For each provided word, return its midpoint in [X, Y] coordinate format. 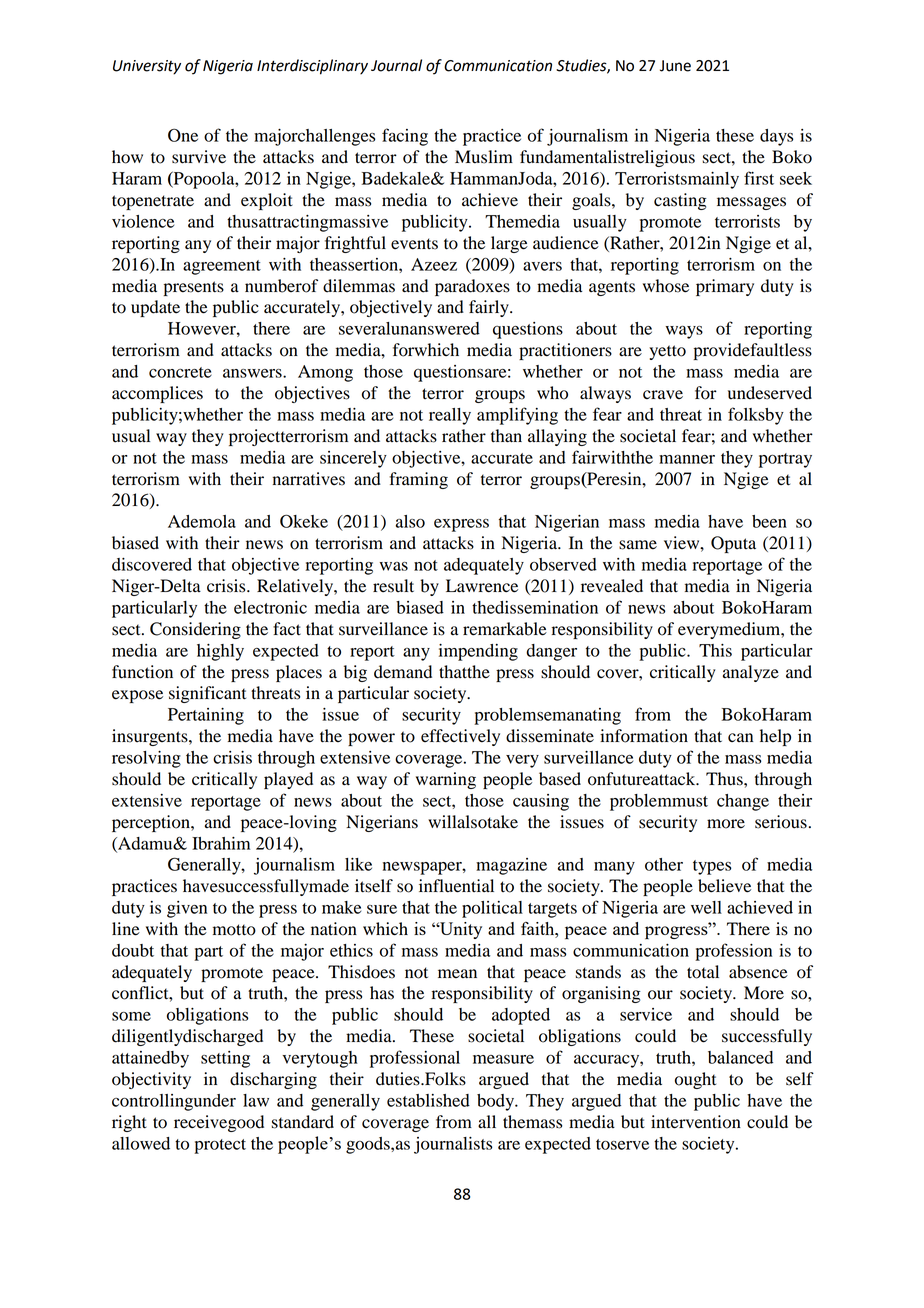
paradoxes [472, 287]
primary [725, 287]
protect [220, 1146]
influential [456, 886]
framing [418, 480]
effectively [460, 737]
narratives [309, 479]
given [187, 909]
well [706, 907]
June [675, 66]
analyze [751, 673]
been [769, 521]
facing [405, 137]
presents [194, 288]
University [147, 67]
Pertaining [206, 716]
